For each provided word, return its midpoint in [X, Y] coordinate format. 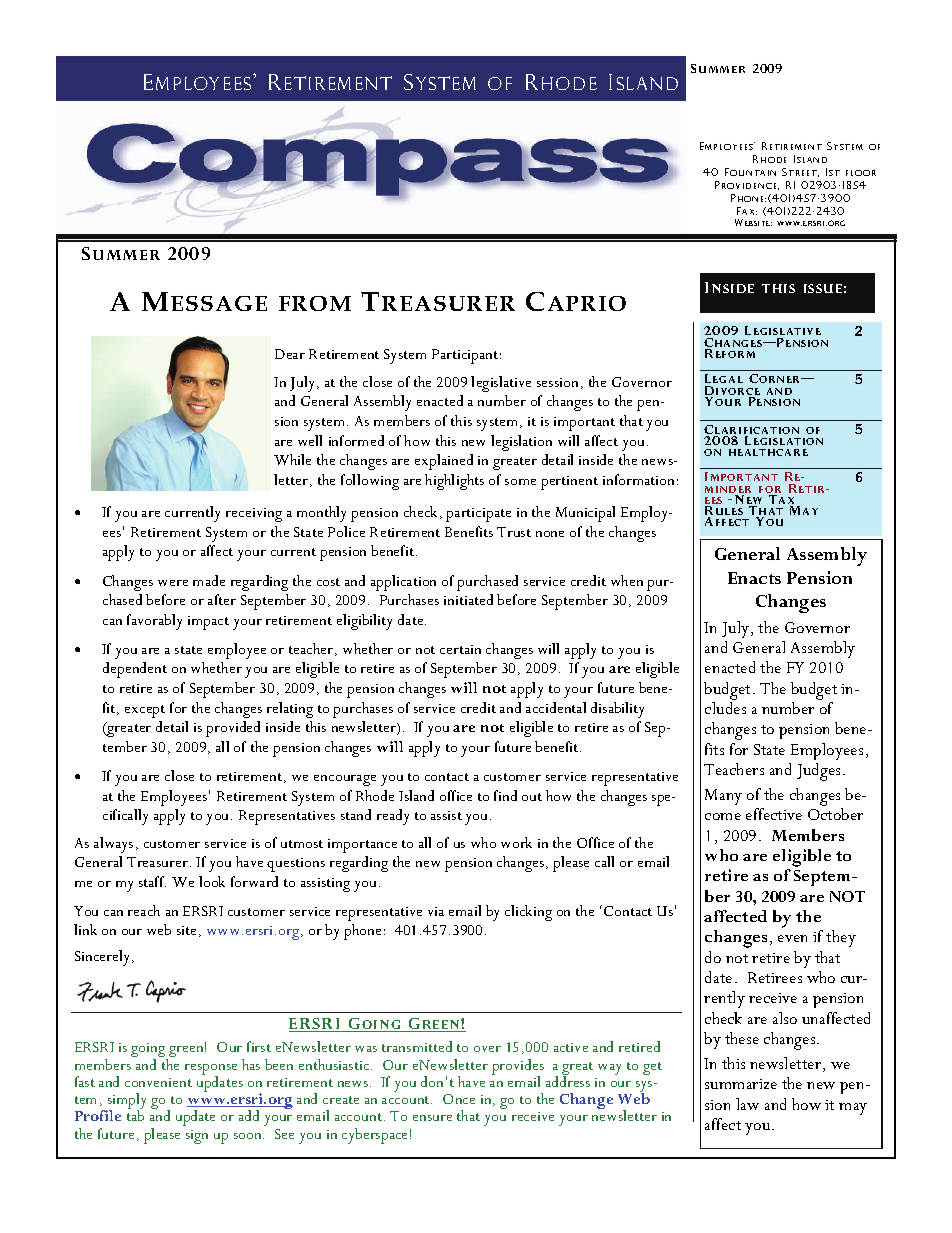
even [792, 938]
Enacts [754, 578]
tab [135, 1115]
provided [233, 729]
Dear [290, 354]
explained [444, 462]
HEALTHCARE [768, 452]
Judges [820, 772]
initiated [468, 599]
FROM [315, 303]
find [505, 795]
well [310, 440]
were [173, 583]
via [436, 911]
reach [144, 910]
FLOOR [861, 173]
